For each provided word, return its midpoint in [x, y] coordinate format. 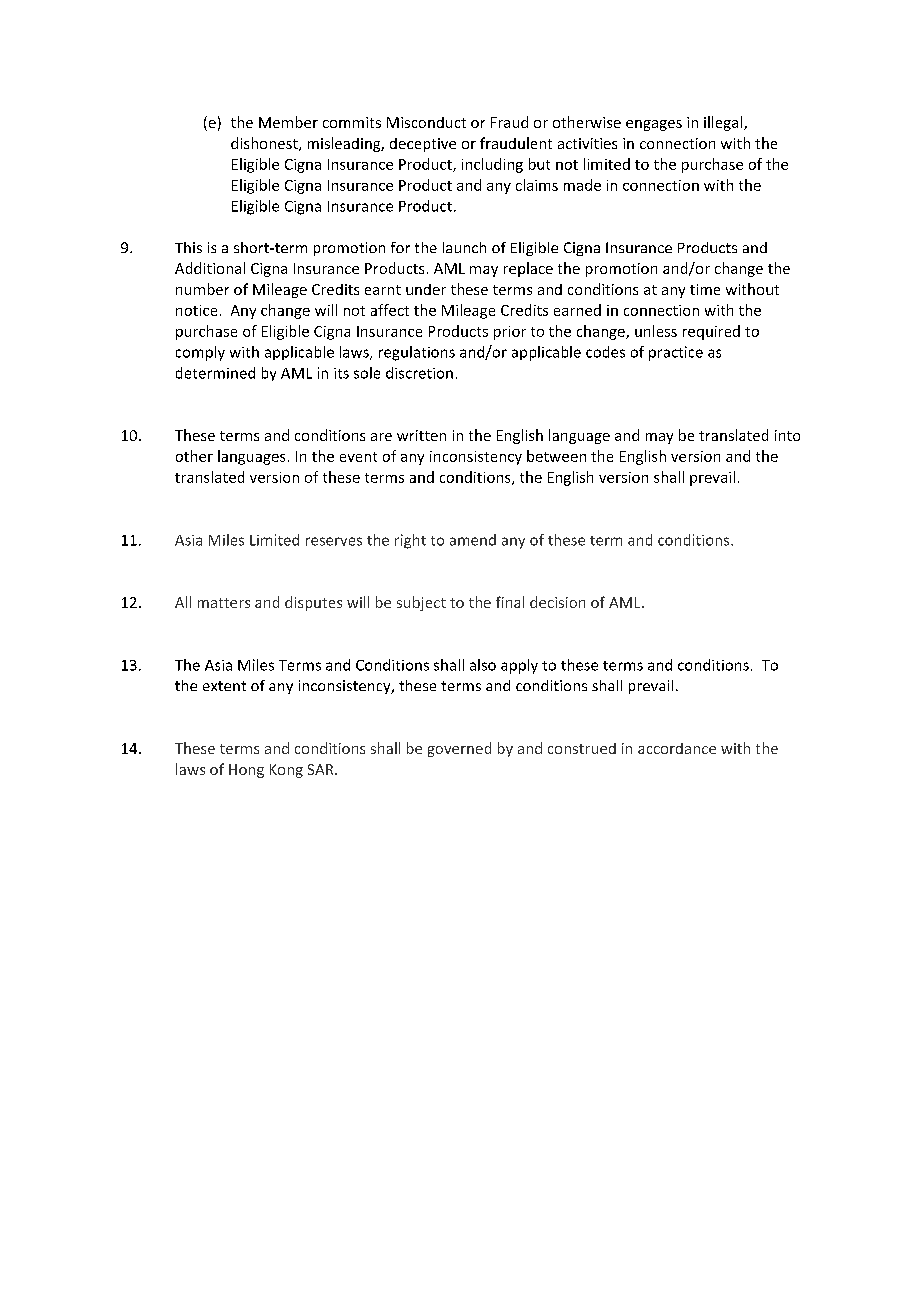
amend [473, 540]
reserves [334, 541]
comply [200, 353]
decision [557, 602]
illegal [724, 123]
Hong [246, 771]
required [711, 332]
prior [510, 333]
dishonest [265, 144]
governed [459, 749]
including [492, 165]
